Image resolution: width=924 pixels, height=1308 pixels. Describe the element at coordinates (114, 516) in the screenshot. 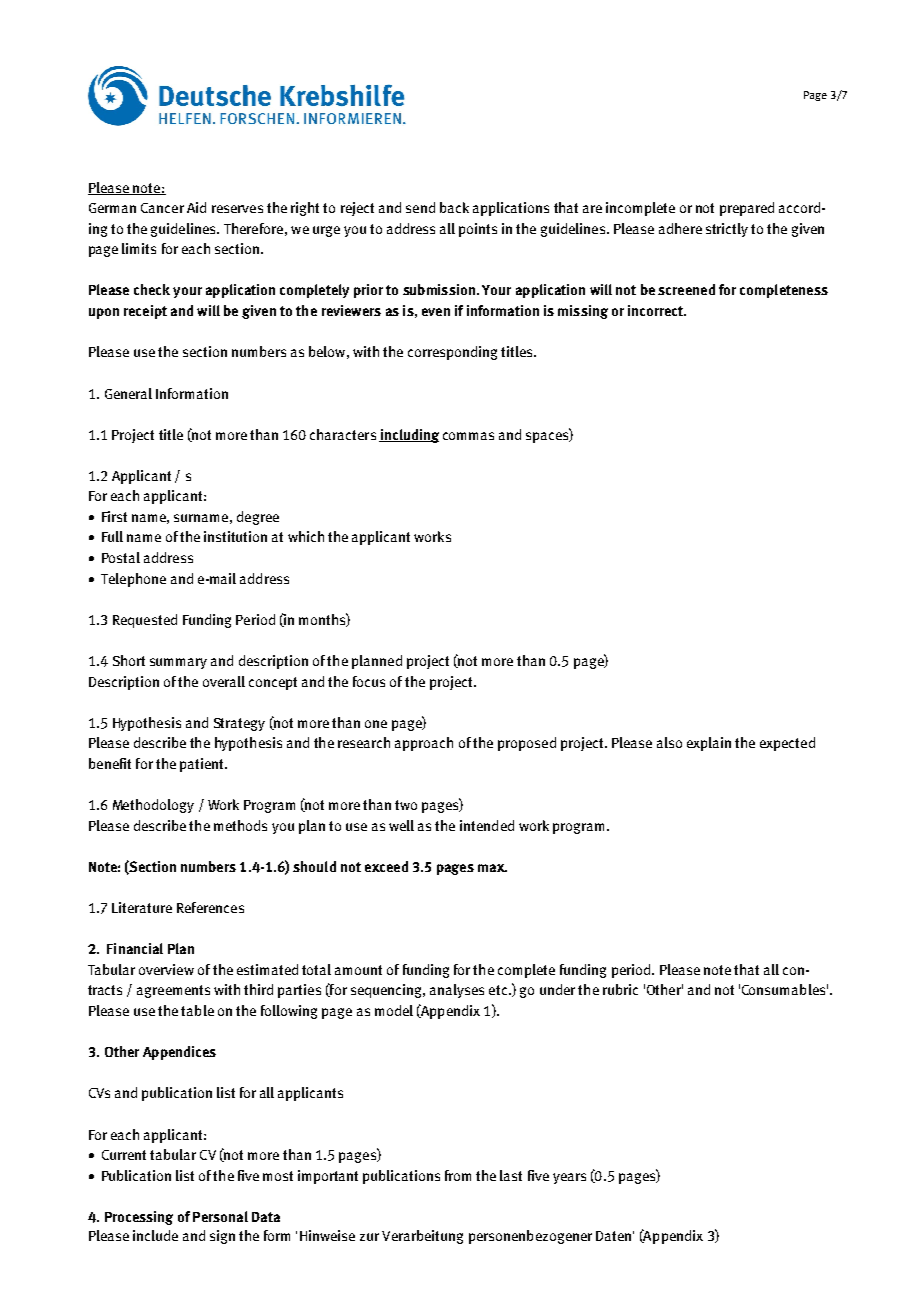

I see `First` at that location.
